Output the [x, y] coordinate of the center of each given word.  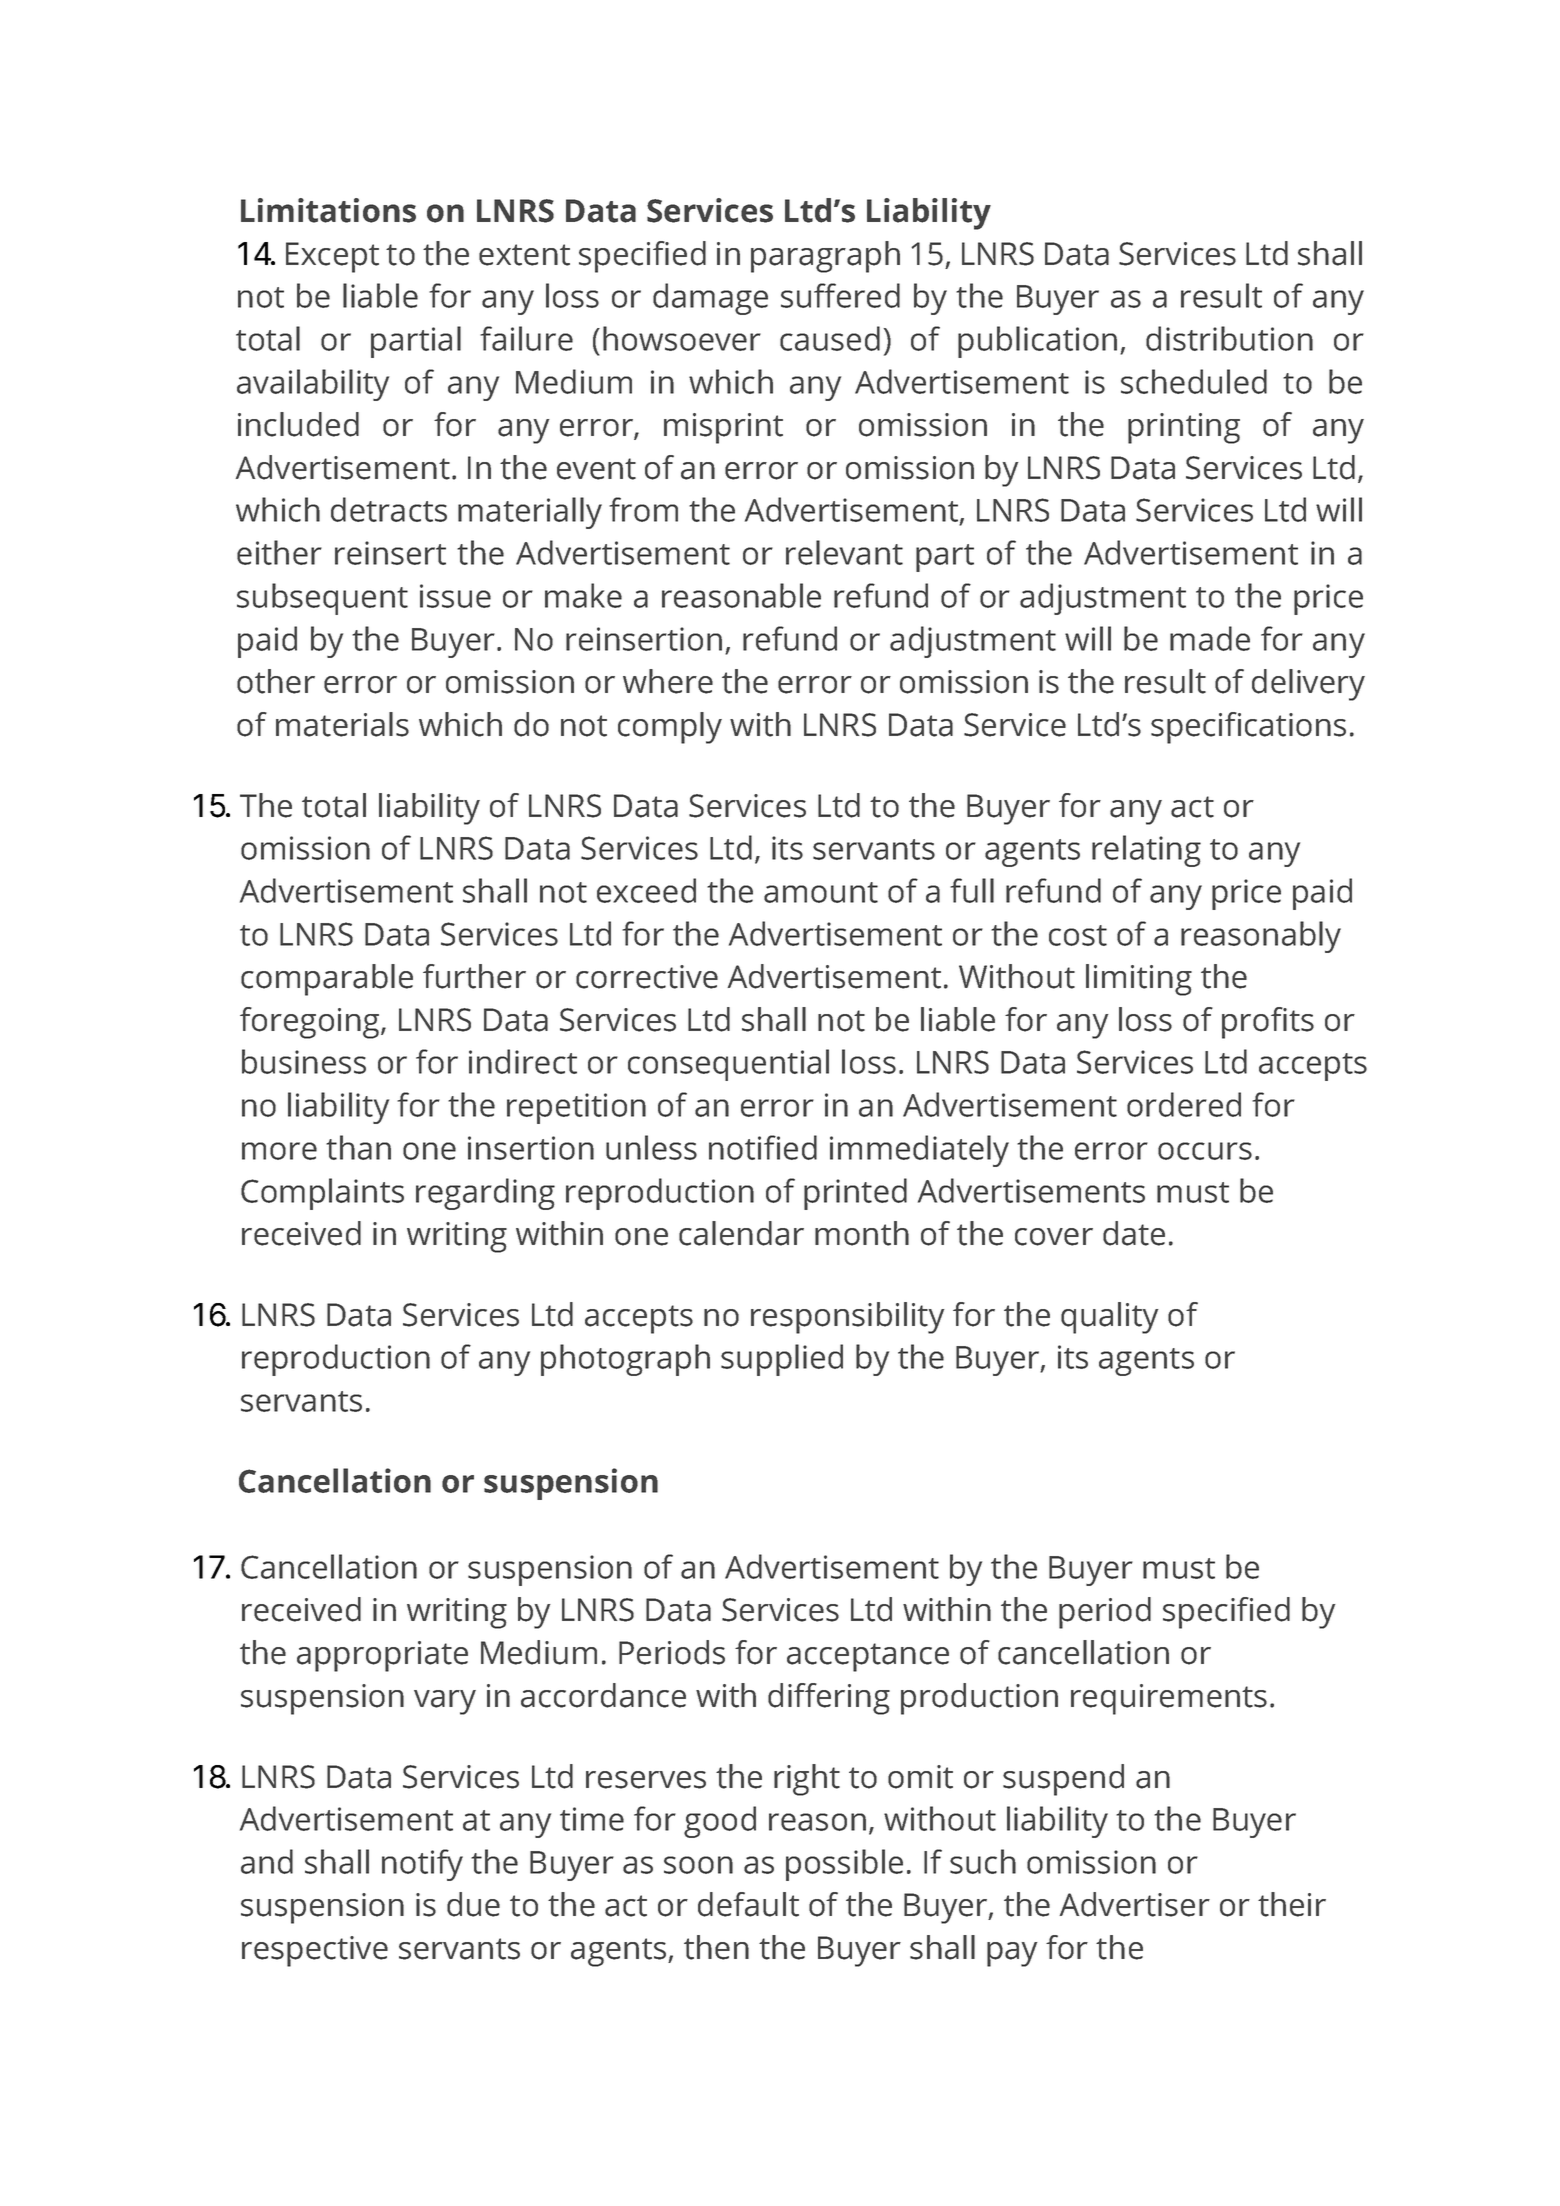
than [358, 1147]
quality [1109, 1318]
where [668, 681]
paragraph [825, 257]
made [1210, 638]
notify [422, 1865]
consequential [728, 1065]
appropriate [382, 1656]
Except [332, 257]
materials [342, 724]
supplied [782, 1360]
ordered [1184, 1104]
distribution [1229, 338]
